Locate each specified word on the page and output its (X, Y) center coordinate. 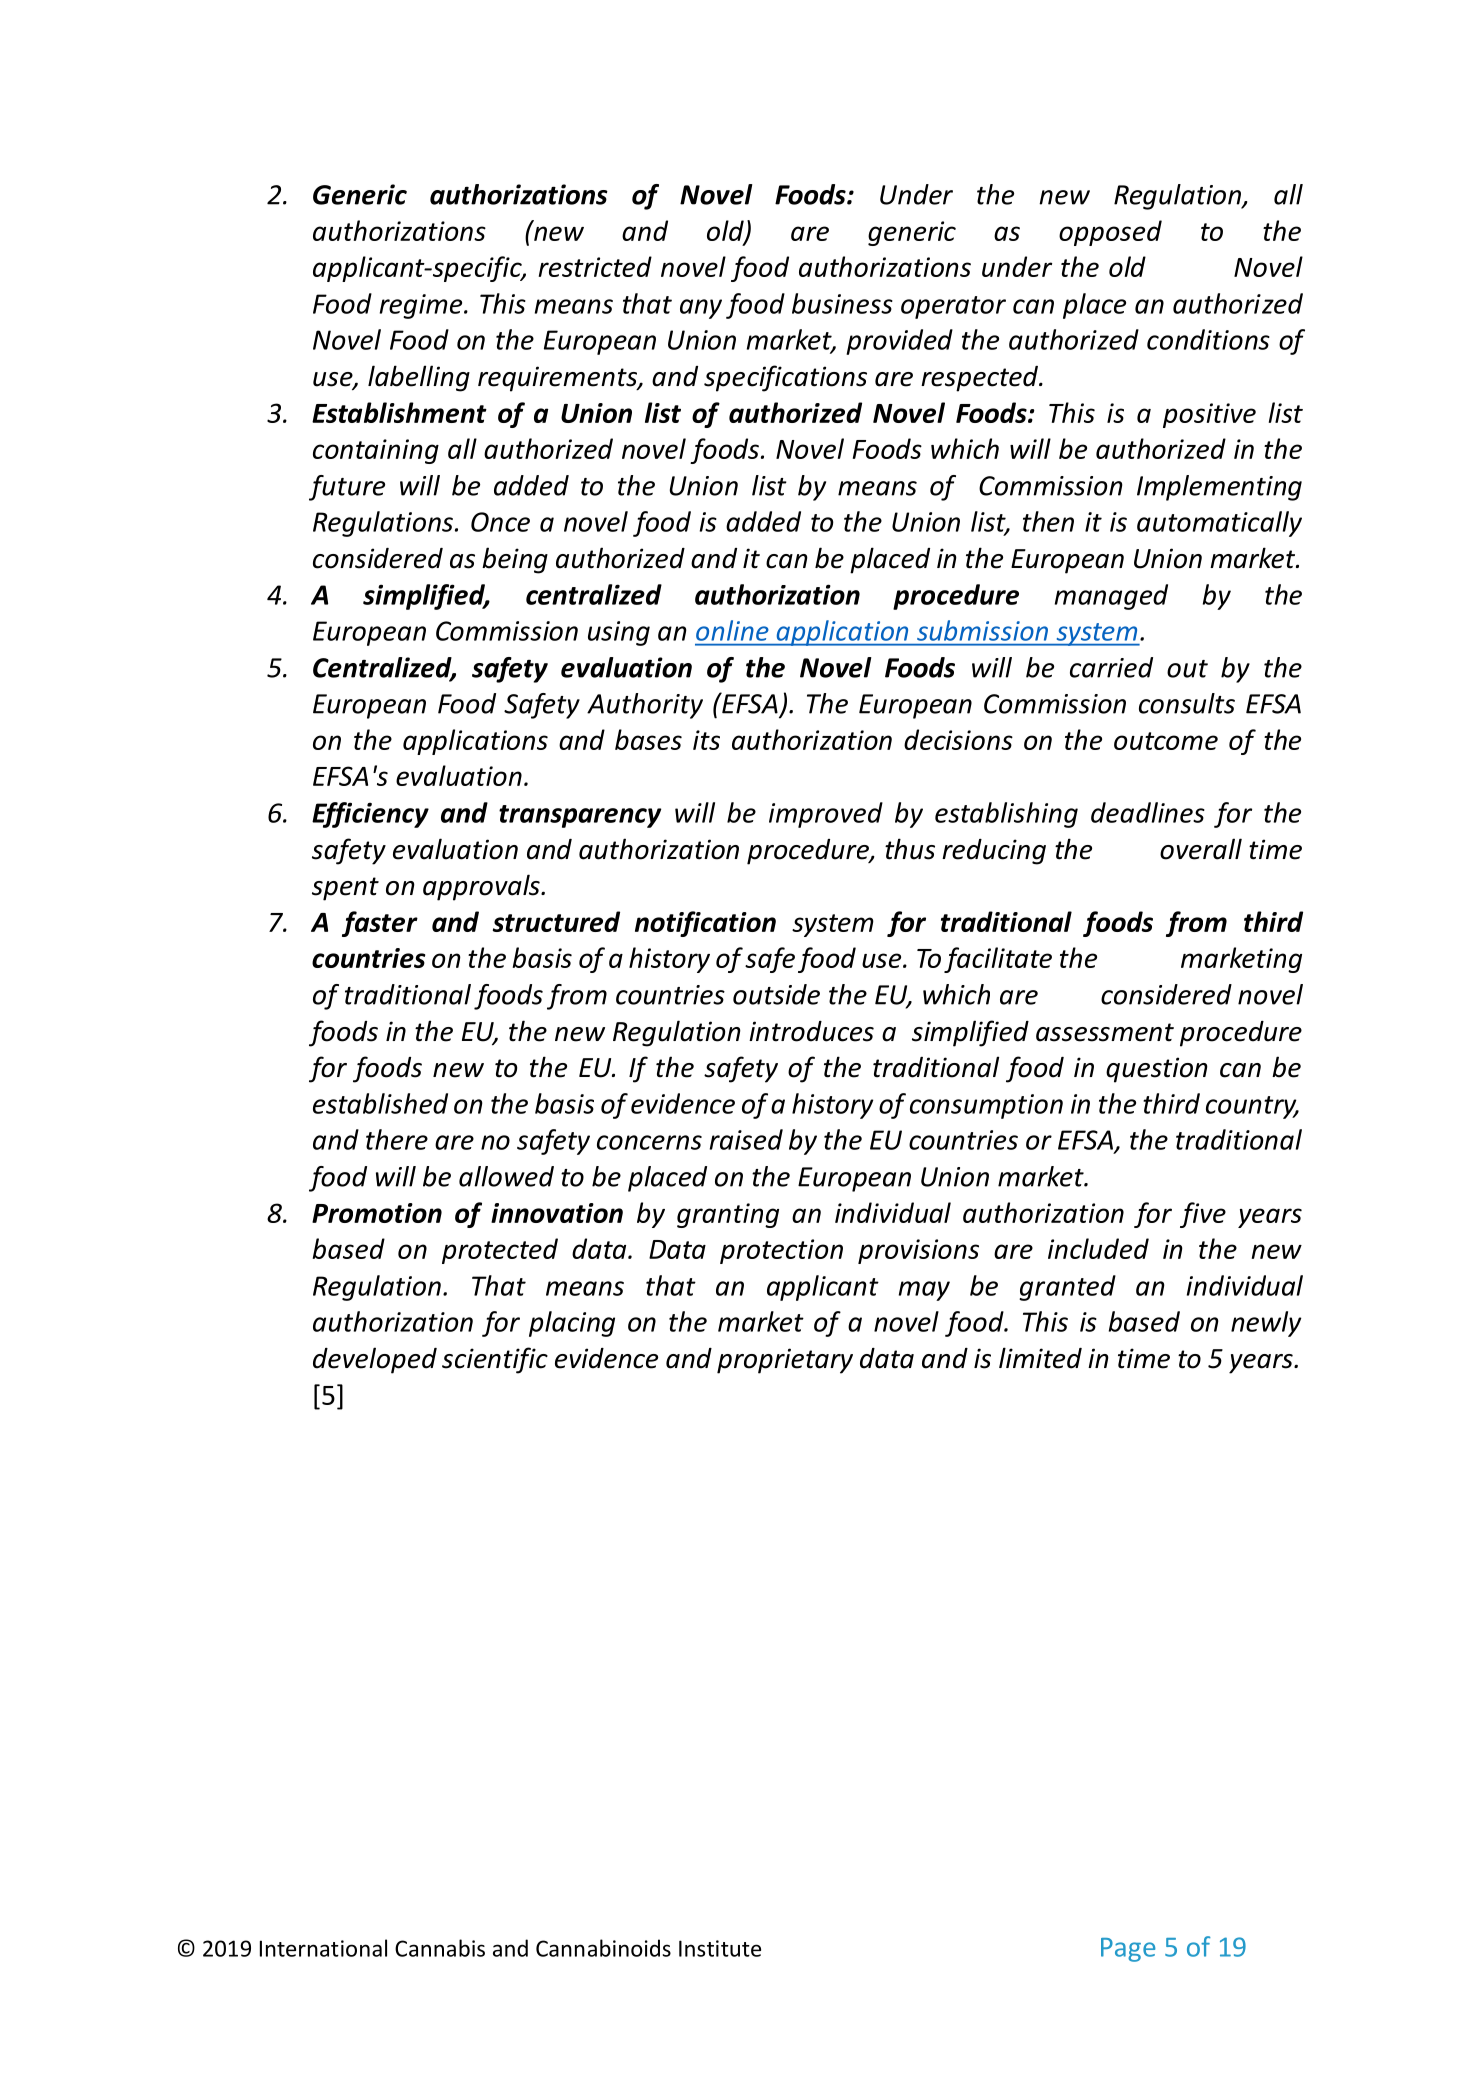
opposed (1110, 233)
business (842, 303)
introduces (811, 1031)
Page (1128, 1950)
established (380, 1103)
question (1157, 1070)
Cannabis (440, 1948)
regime (422, 306)
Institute (720, 1948)
